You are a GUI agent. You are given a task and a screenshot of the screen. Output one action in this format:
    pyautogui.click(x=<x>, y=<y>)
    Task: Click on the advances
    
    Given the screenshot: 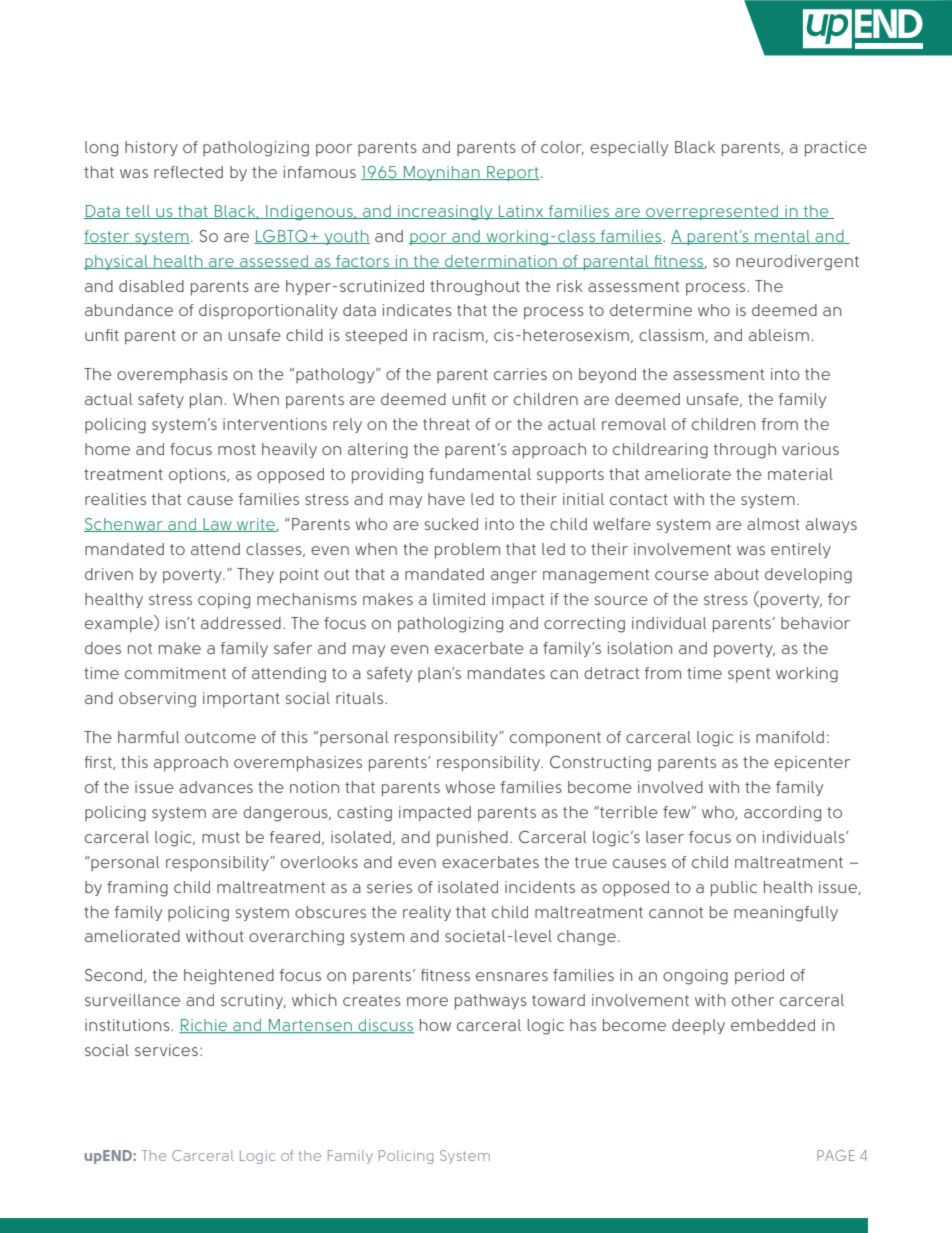 What is the action you would take?
    pyautogui.click(x=216, y=787)
